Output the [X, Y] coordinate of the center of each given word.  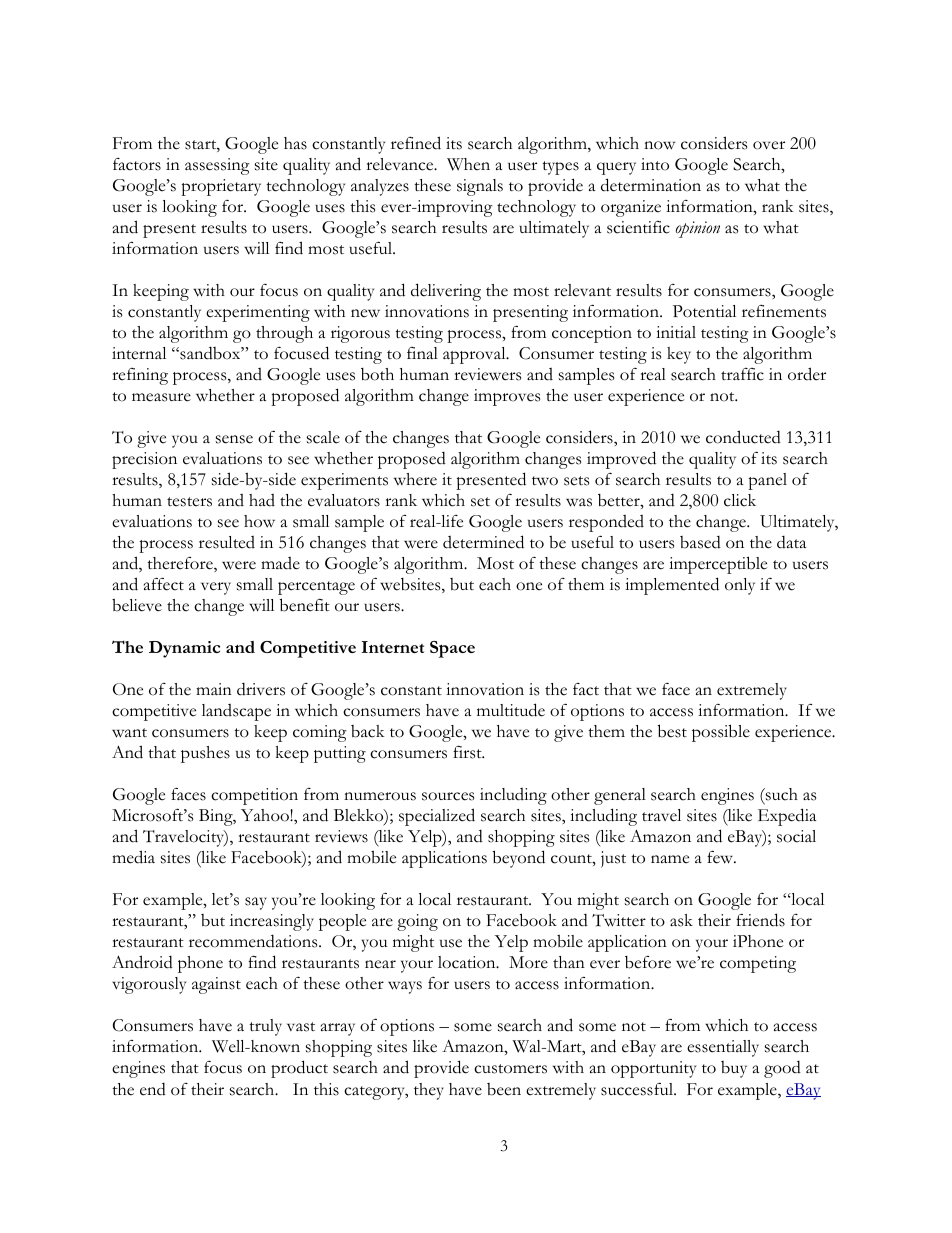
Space [452, 649]
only [740, 586]
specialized [437, 817]
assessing [217, 166]
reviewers [487, 374]
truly [265, 1027]
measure [161, 397]
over [769, 145]
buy [734, 1069]
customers [510, 1069]
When [468, 164]
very [216, 588]
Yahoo [266, 815]
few [721, 857]
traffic [742, 374]
